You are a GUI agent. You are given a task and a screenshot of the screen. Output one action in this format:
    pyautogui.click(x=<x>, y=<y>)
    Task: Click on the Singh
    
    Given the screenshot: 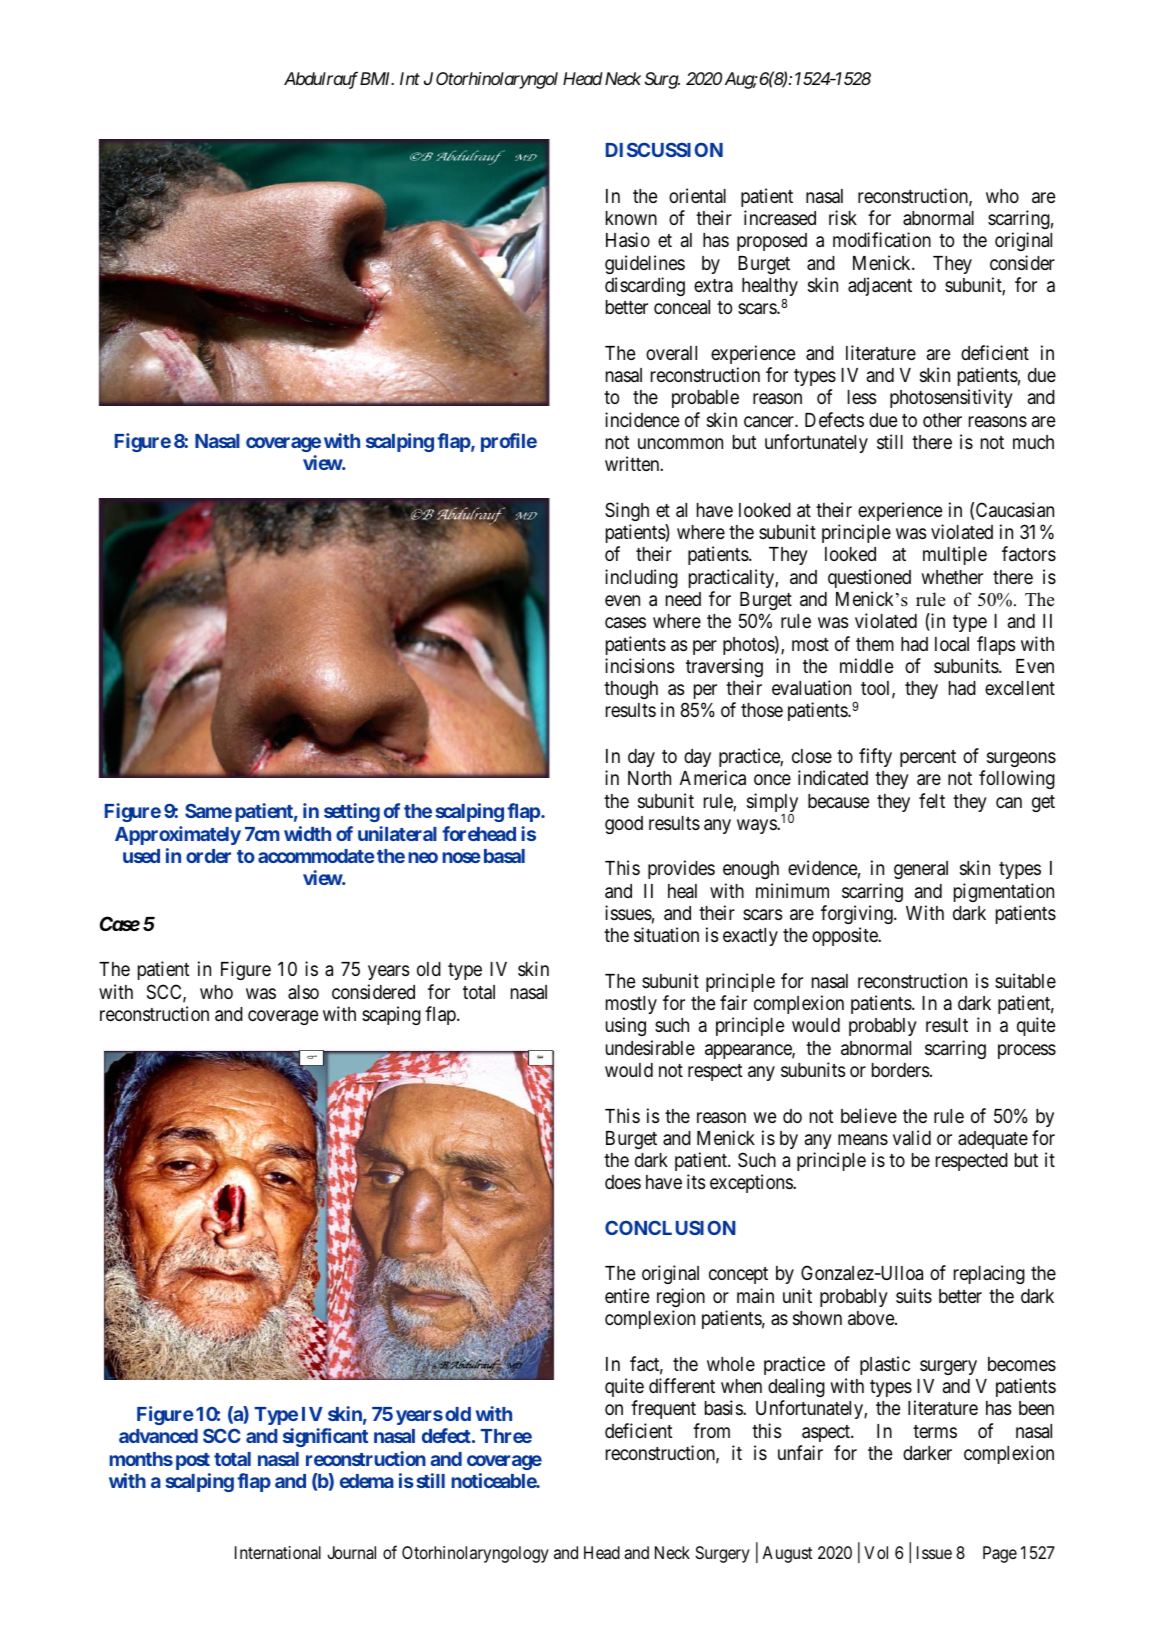 What is the action you would take?
    pyautogui.click(x=627, y=511)
